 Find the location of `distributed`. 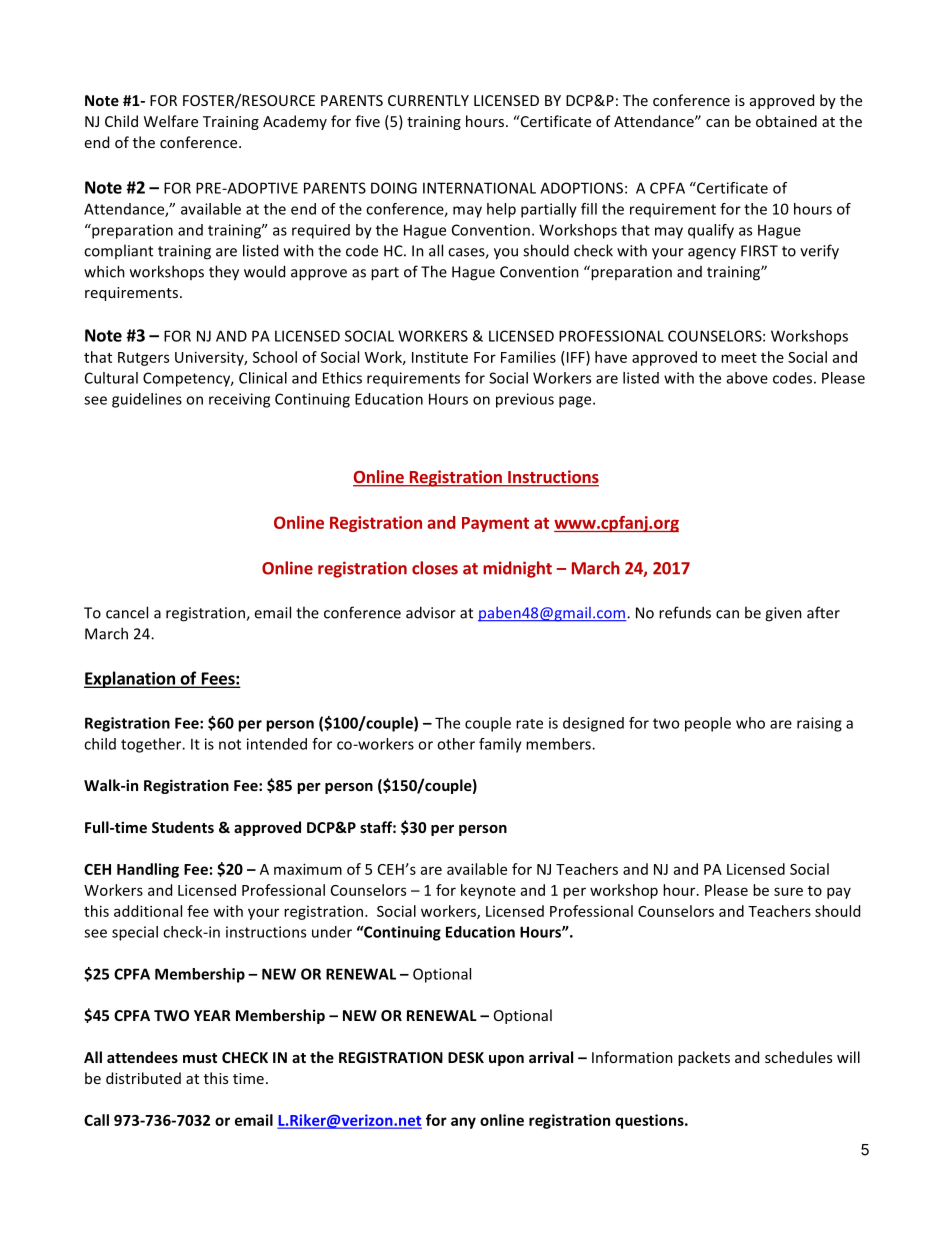

distributed is located at coordinates (143, 1078).
